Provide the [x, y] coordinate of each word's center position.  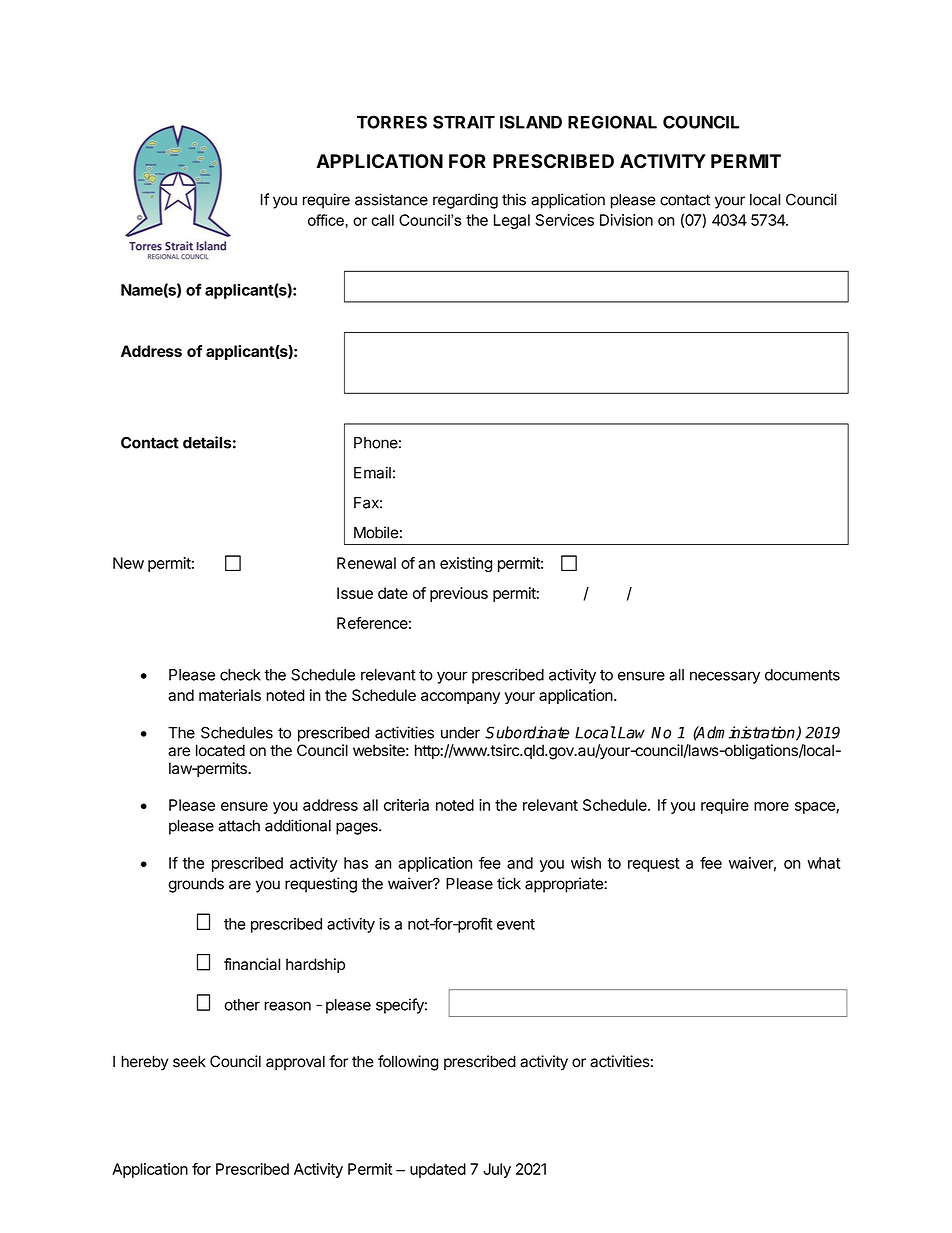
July [497, 1170]
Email [372, 472]
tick [509, 883]
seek [189, 1061]
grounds [196, 885]
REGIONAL [612, 122]
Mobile [376, 532]
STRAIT [464, 122]
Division [626, 220]
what [824, 863]
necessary [725, 677]
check [240, 675]
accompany [460, 698]
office [326, 220]
